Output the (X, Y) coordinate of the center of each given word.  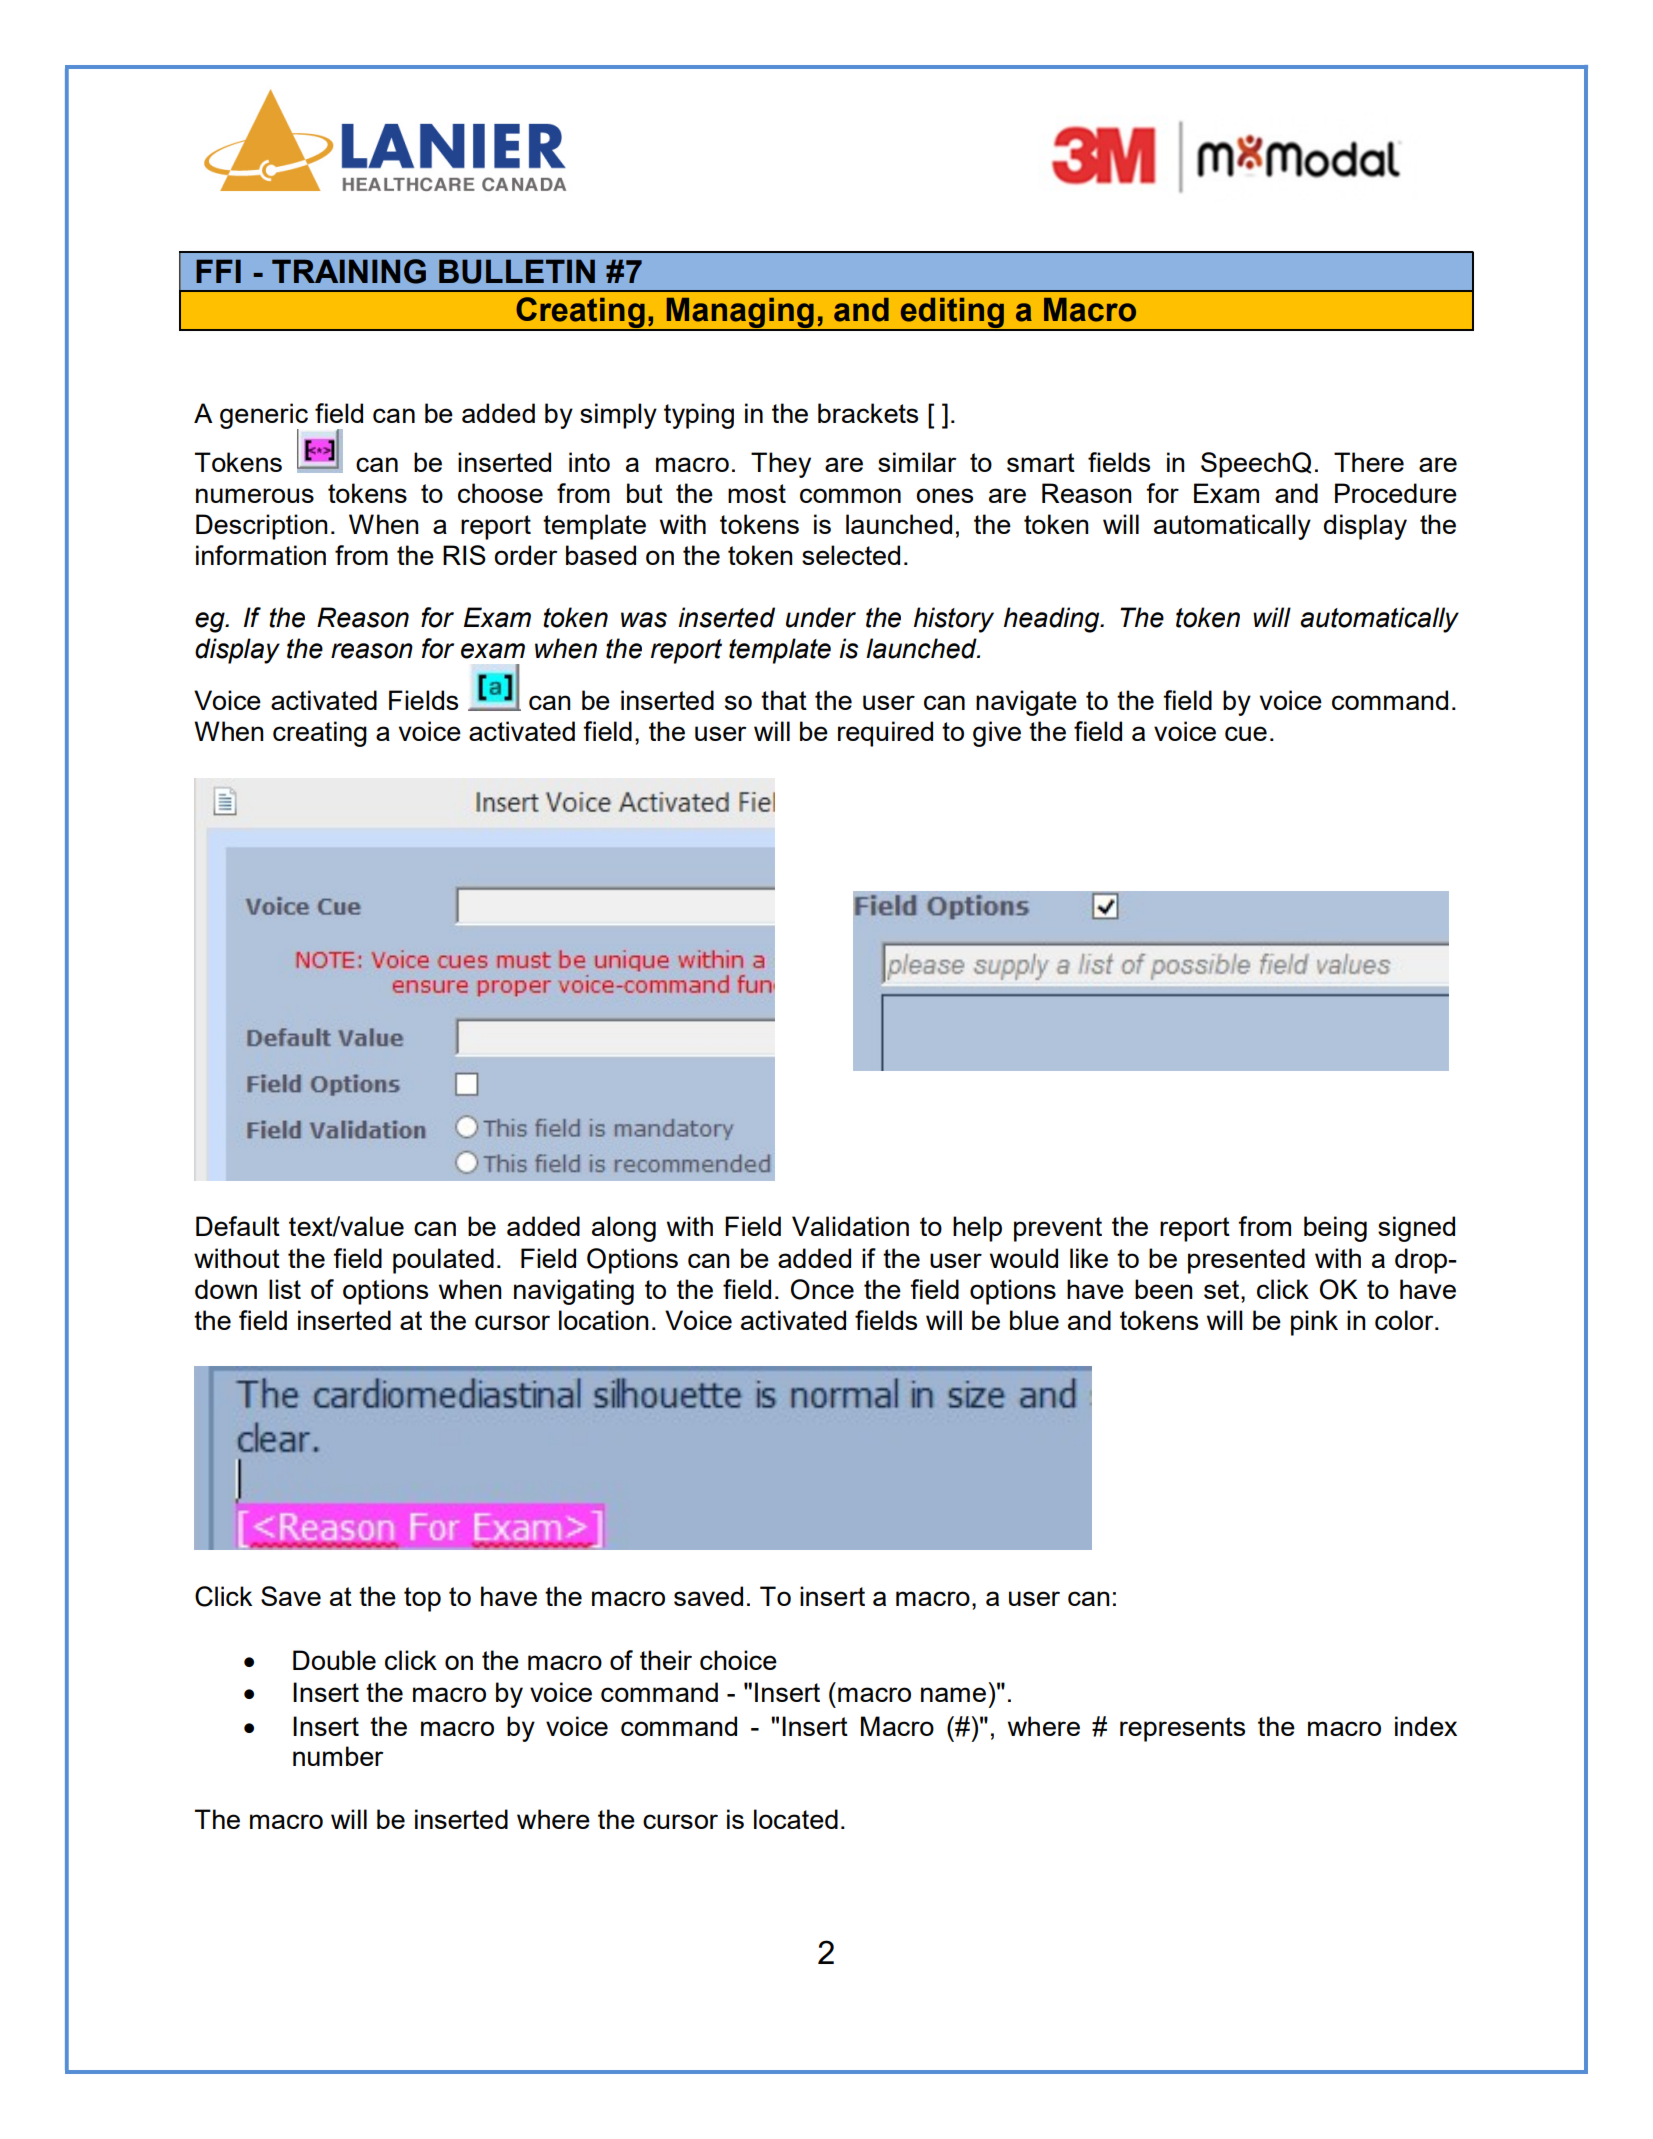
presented (1246, 1261)
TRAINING (349, 271)
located (796, 1819)
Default (238, 1226)
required (885, 734)
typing (699, 416)
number (338, 1756)
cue (1246, 733)
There (1369, 462)
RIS (464, 555)
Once (822, 1289)
